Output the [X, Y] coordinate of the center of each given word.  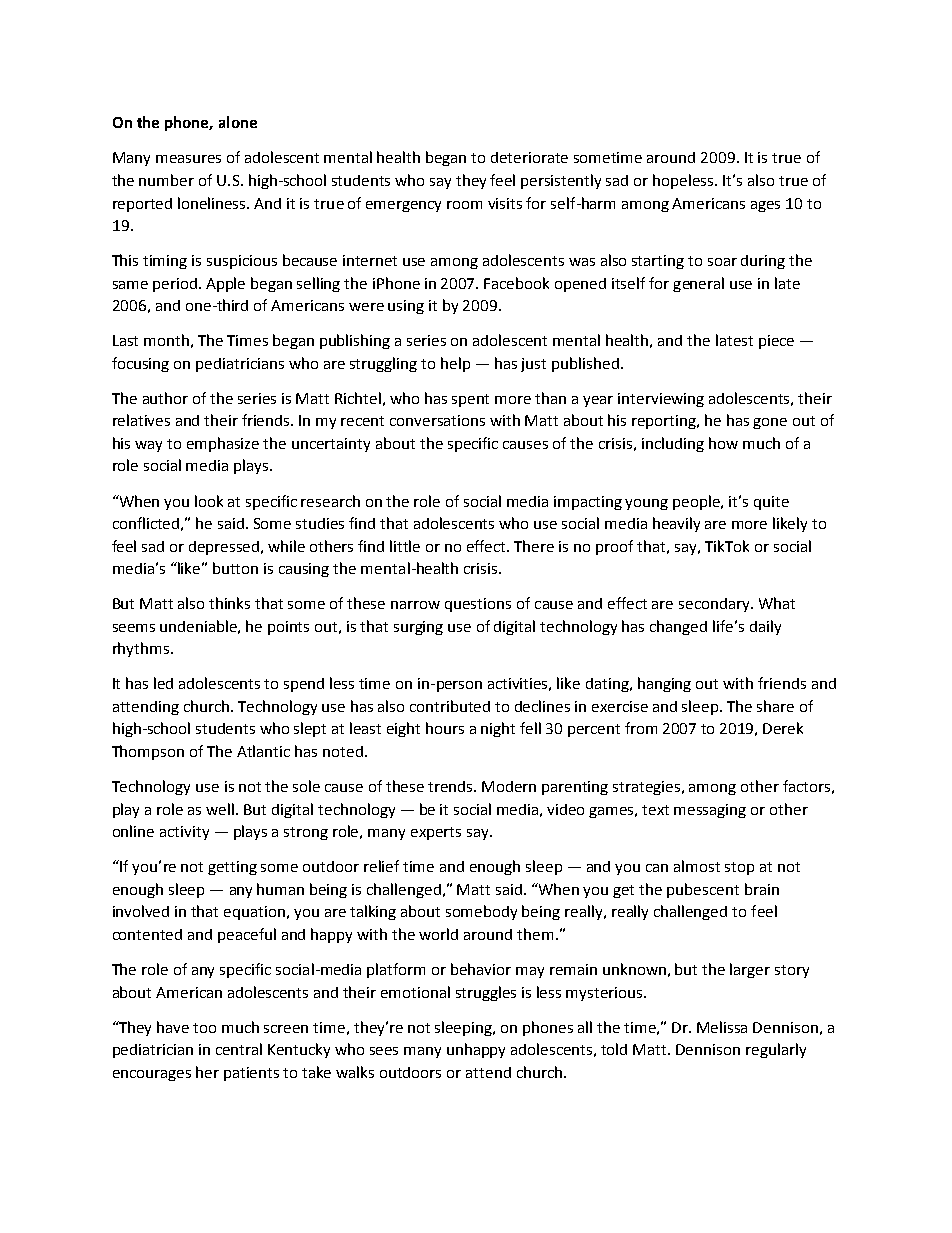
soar [722, 262]
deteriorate [529, 157]
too [204, 1028]
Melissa [722, 1027]
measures [188, 159]
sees [384, 1051]
